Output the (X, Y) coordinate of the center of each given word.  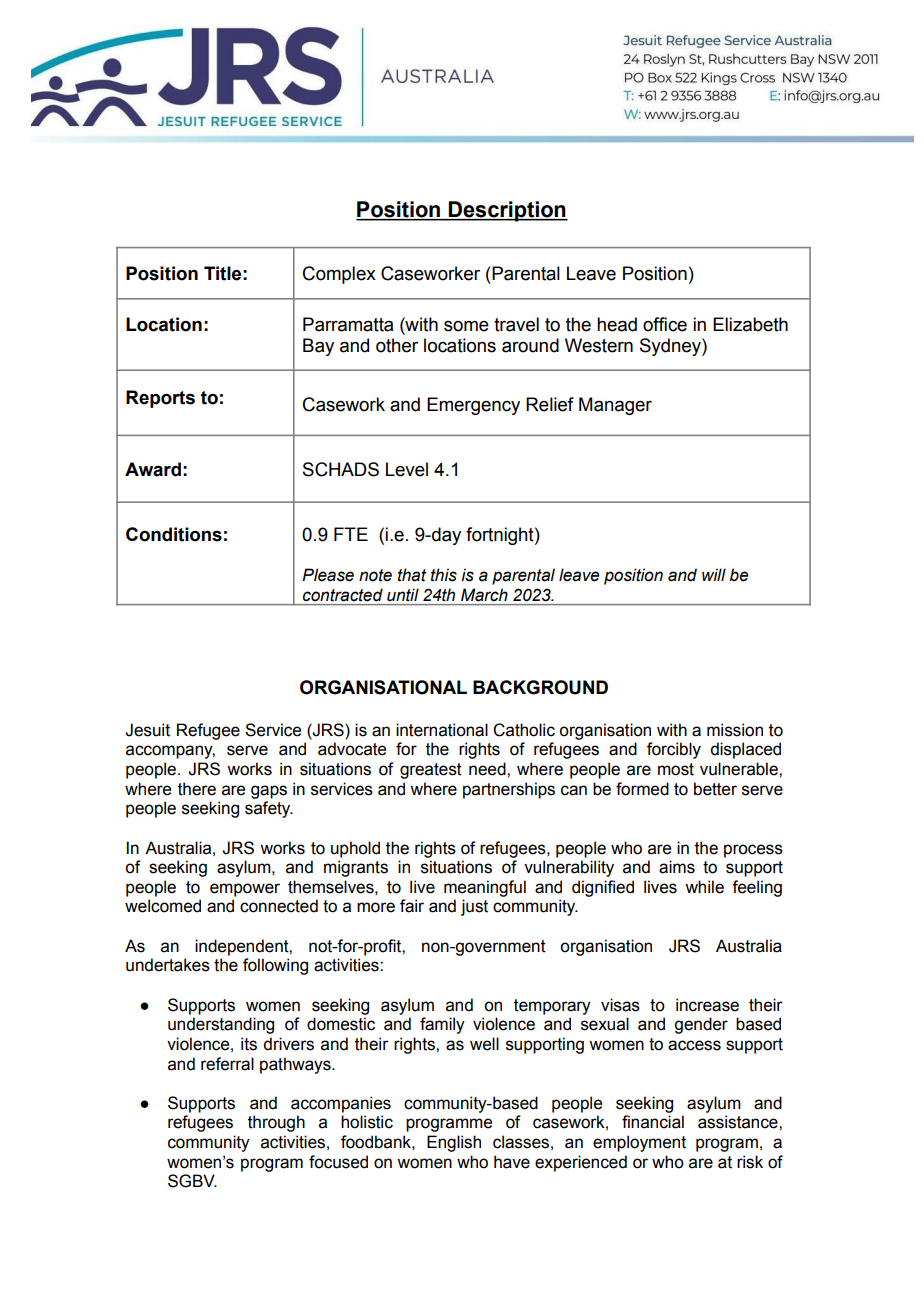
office (665, 324)
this (444, 575)
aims (677, 867)
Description (507, 211)
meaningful (485, 888)
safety (269, 809)
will (714, 574)
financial (653, 1122)
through (276, 1123)
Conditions (174, 534)
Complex (339, 275)
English (454, 1143)
